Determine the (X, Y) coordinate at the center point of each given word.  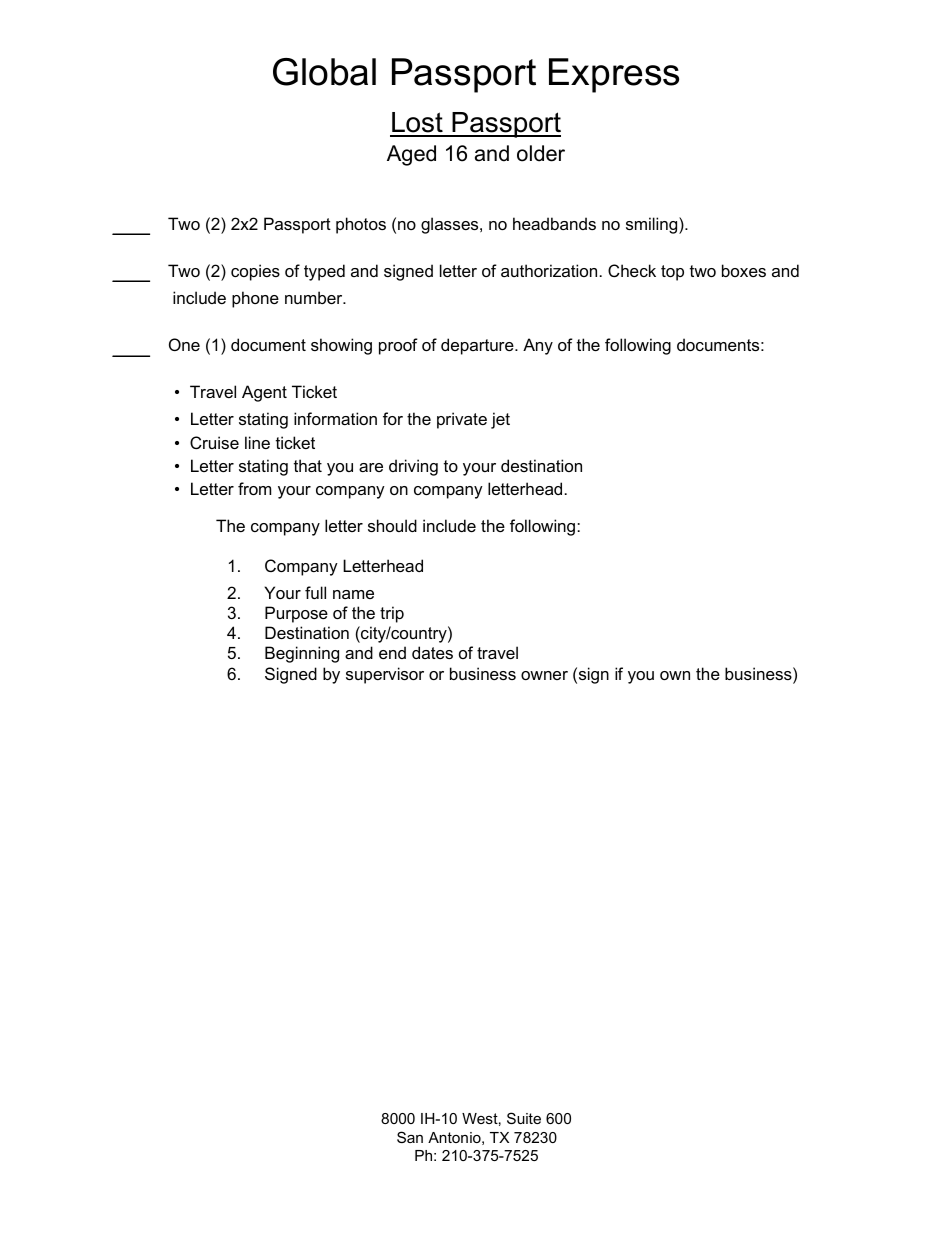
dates (432, 652)
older (541, 153)
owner (544, 675)
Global (324, 72)
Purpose (296, 614)
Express (614, 75)
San (410, 1137)
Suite (524, 1118)
